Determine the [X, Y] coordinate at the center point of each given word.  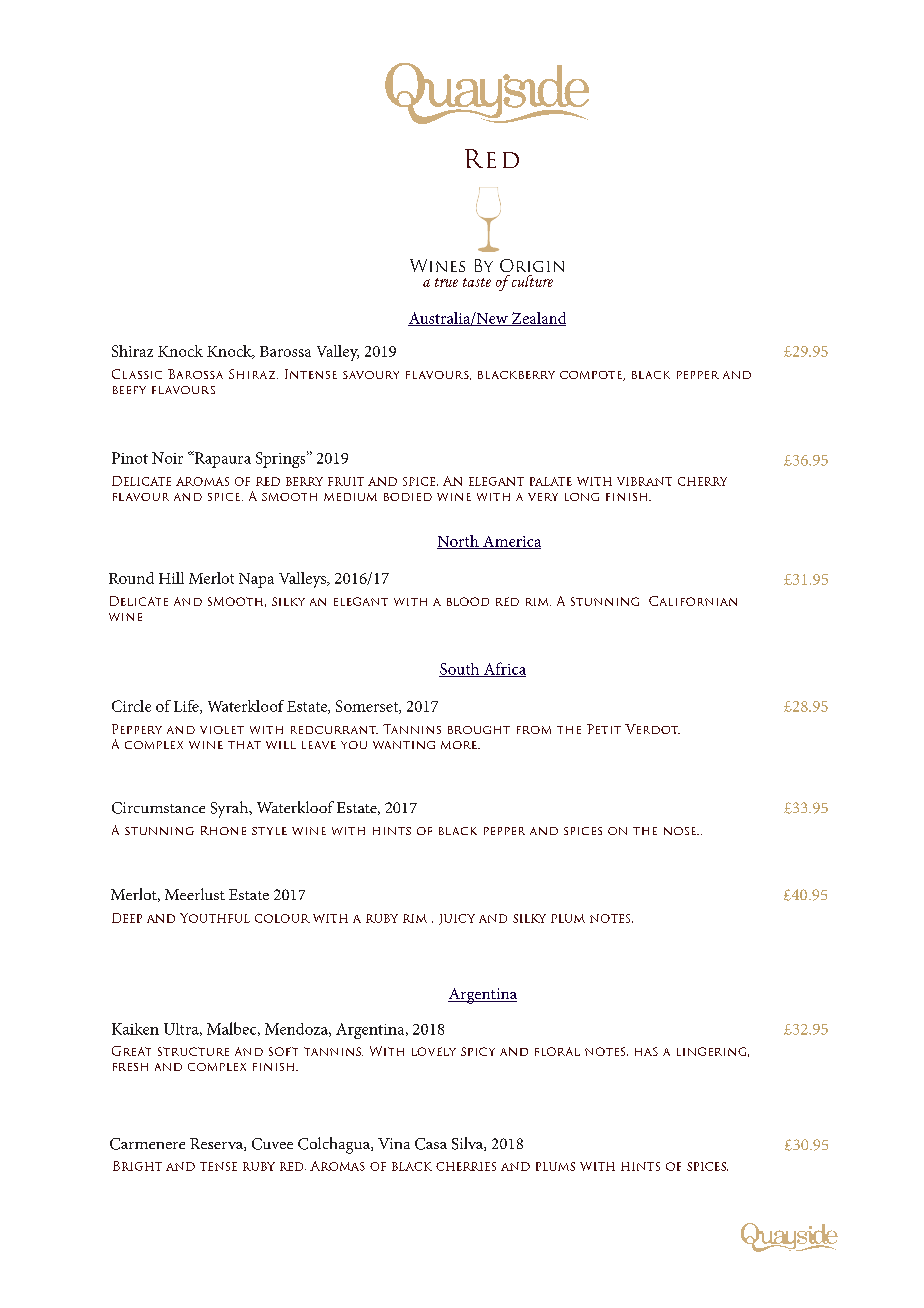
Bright [137, 1166]
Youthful [215, 918]
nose [681, 831]
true [446, 282]
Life [187, 707]
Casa [431, 1144]
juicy [457, 919]
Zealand [537, 319]
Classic [137, 374]
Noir [167, 458]
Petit [604, 729]
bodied [408, 497]
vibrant [644, 481]
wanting [404, 745]
